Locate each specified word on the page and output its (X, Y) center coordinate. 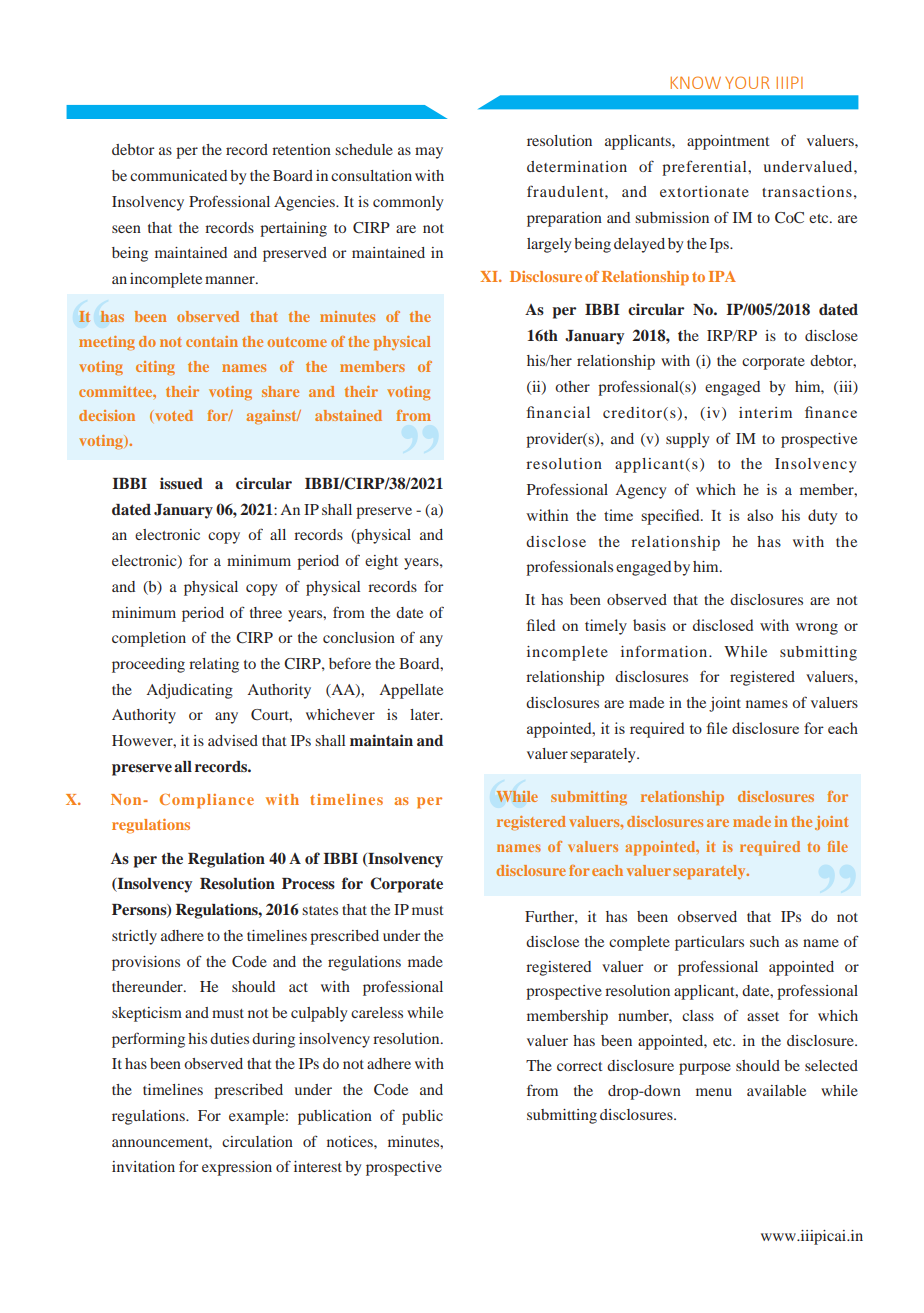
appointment (728, 142)
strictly (134, 937)
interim (765, 412)
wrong (816, 629)
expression (237, 1168)
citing (155, 368)
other (572, 386)
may (429, 153)
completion (149, 639)
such (764, 941)
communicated (178, 175)
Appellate (411, 691)
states (320, 910)
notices (351, 1141)
